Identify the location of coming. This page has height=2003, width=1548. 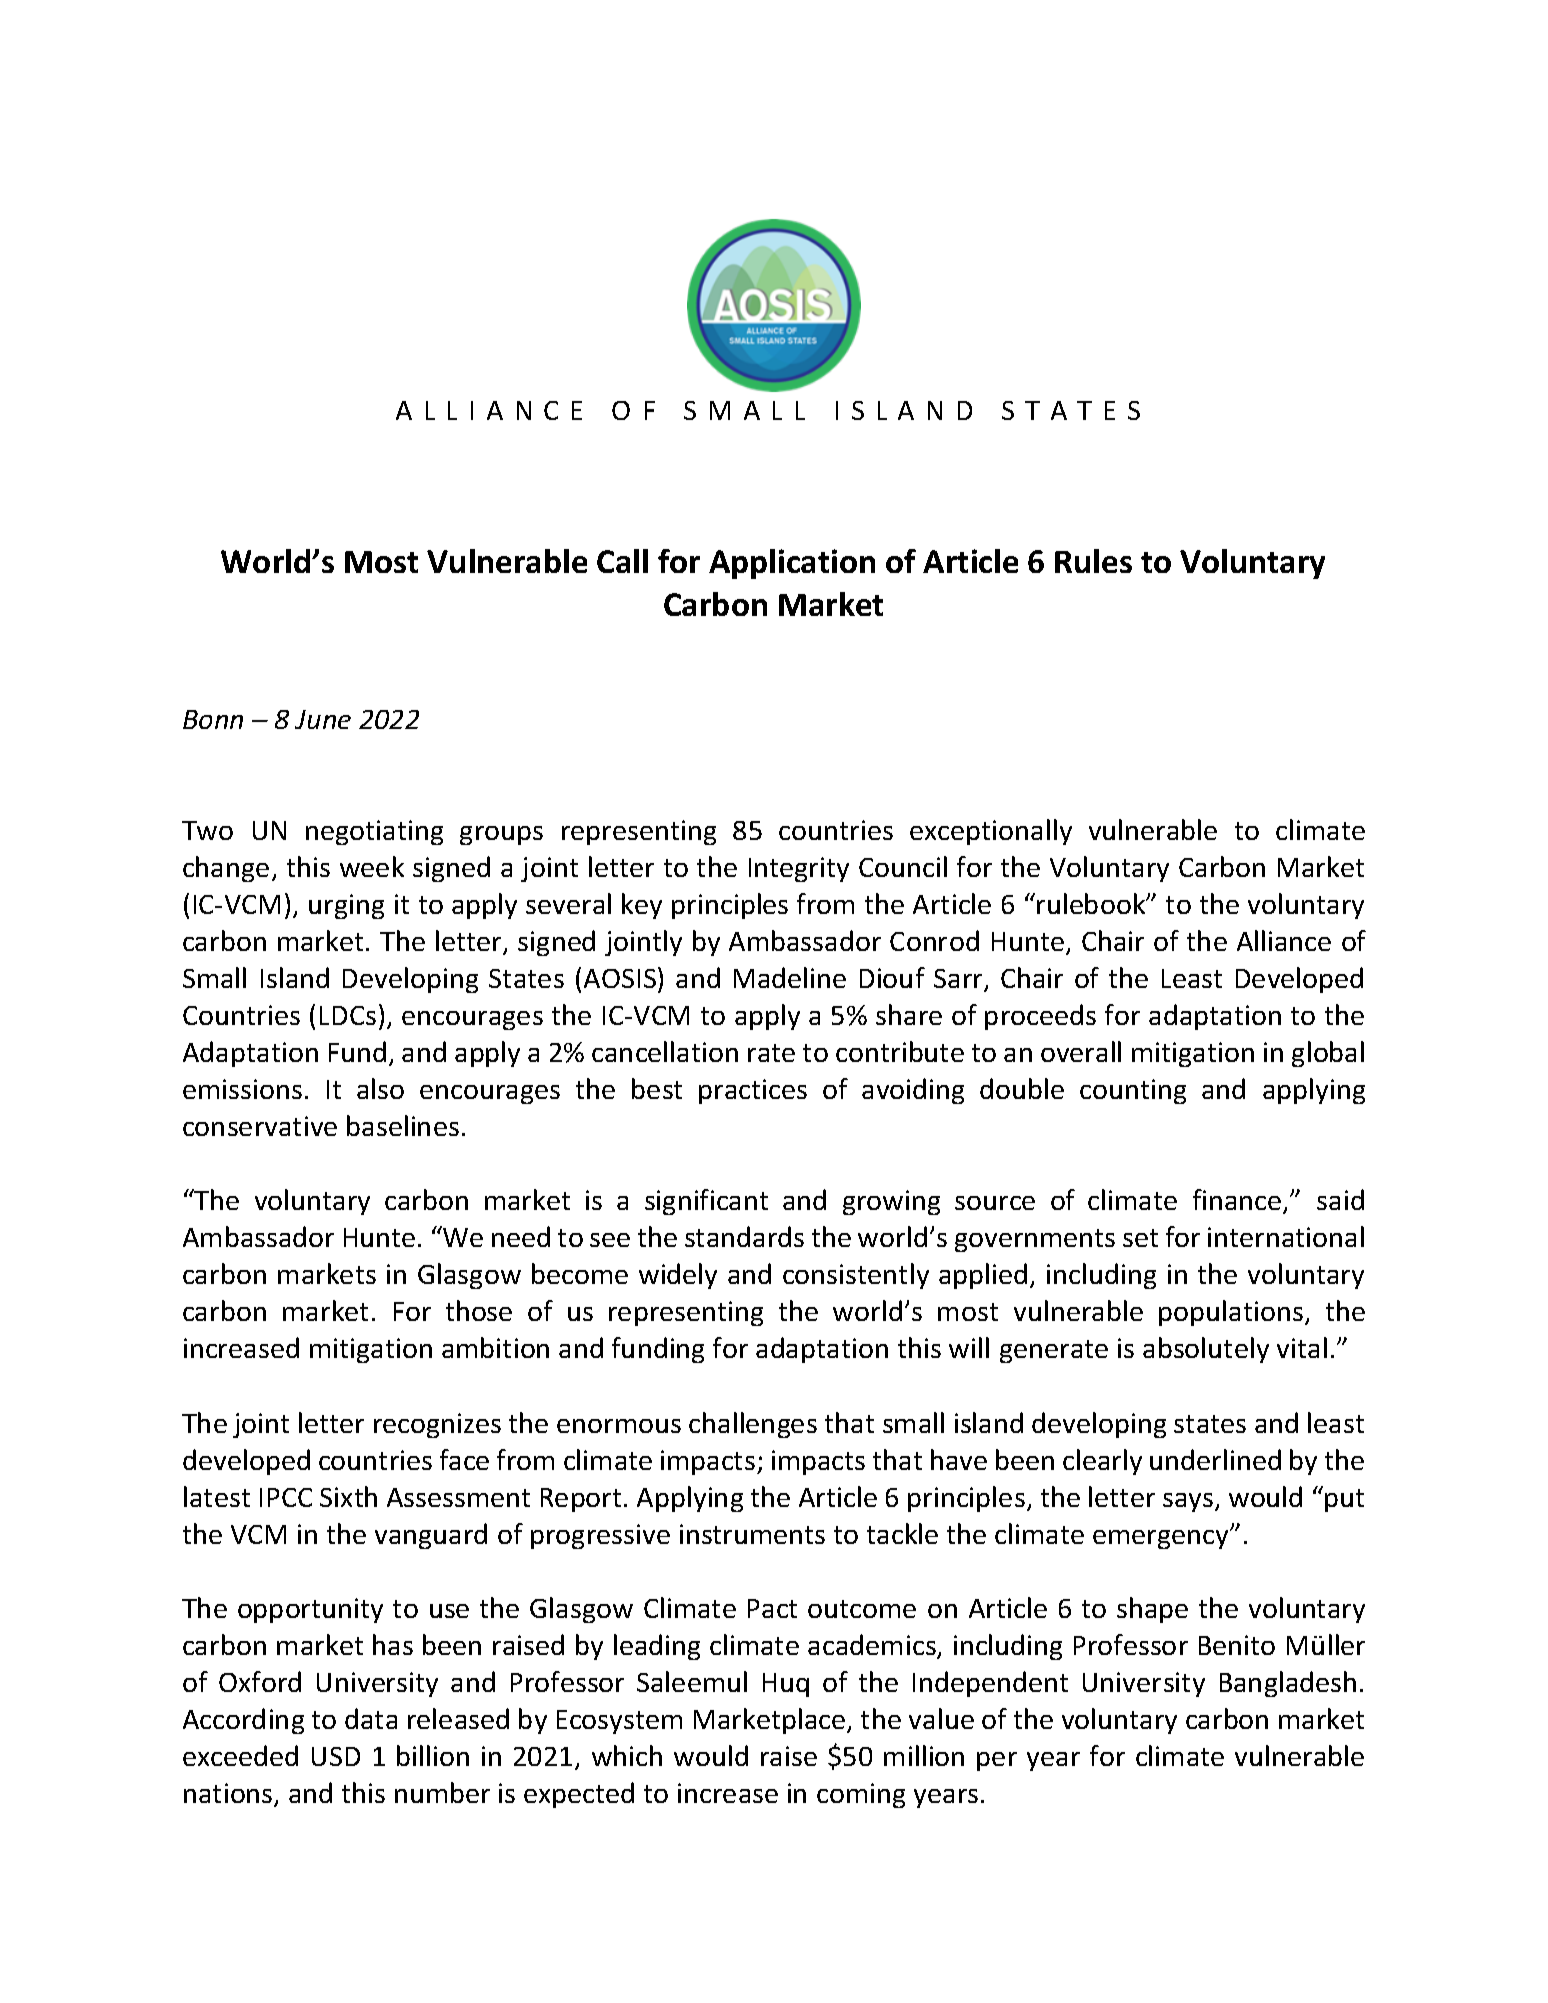
(861, 1795).
